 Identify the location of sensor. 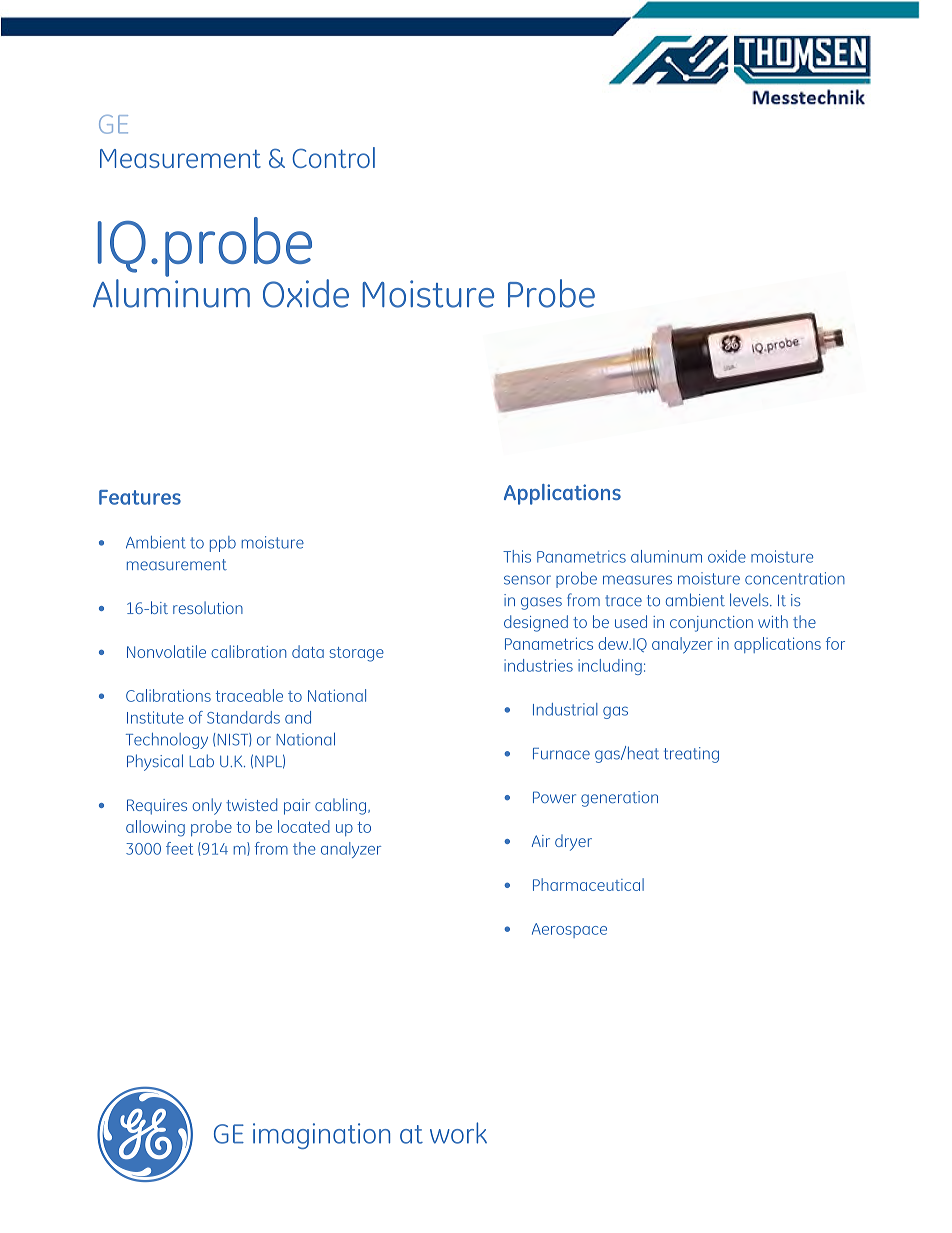
(527, 580).
